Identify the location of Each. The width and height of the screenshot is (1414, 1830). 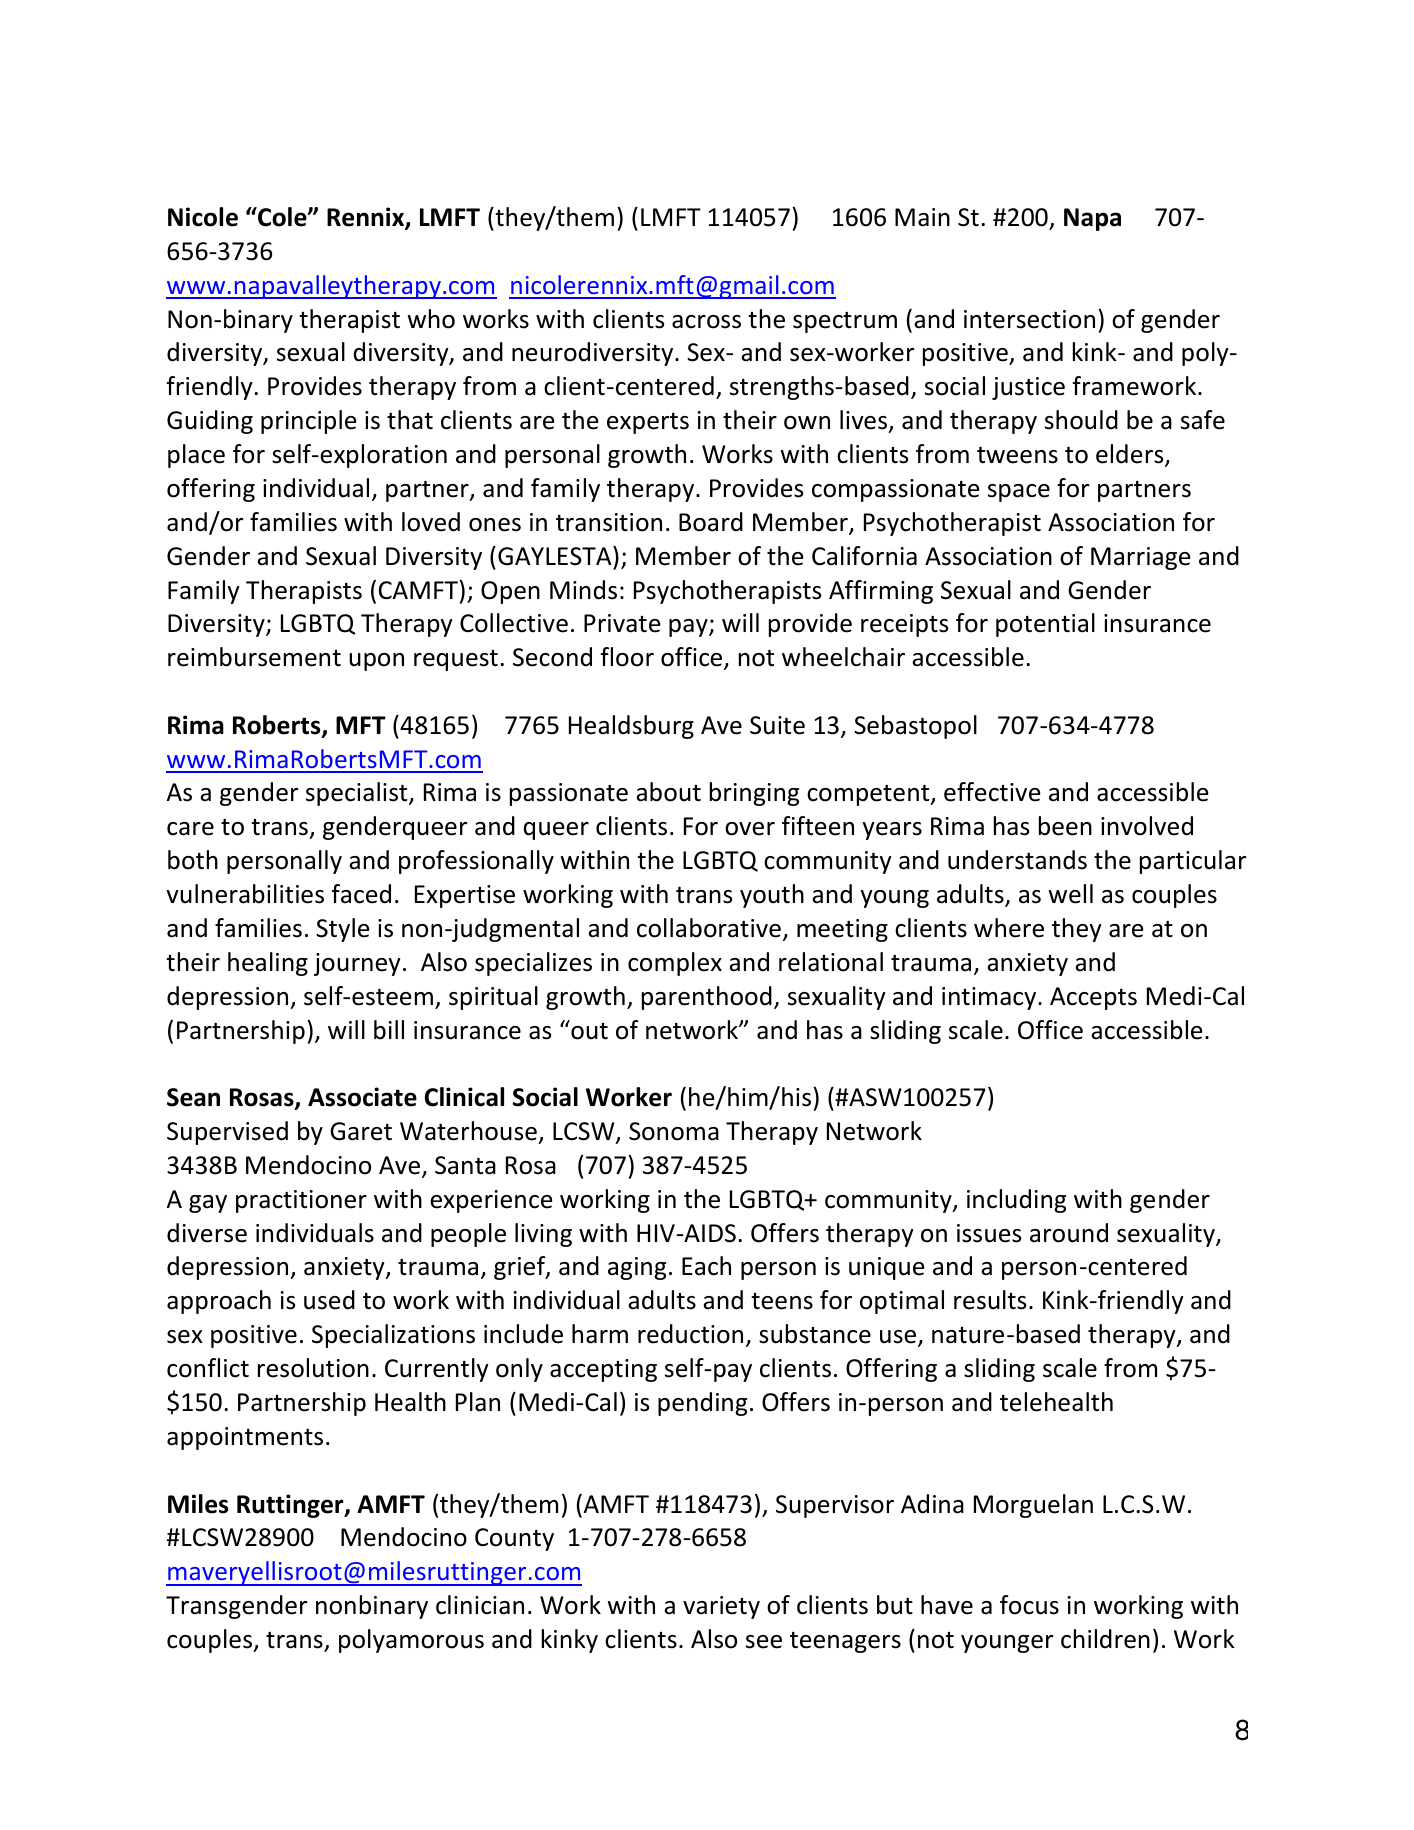
(706, 1266).
